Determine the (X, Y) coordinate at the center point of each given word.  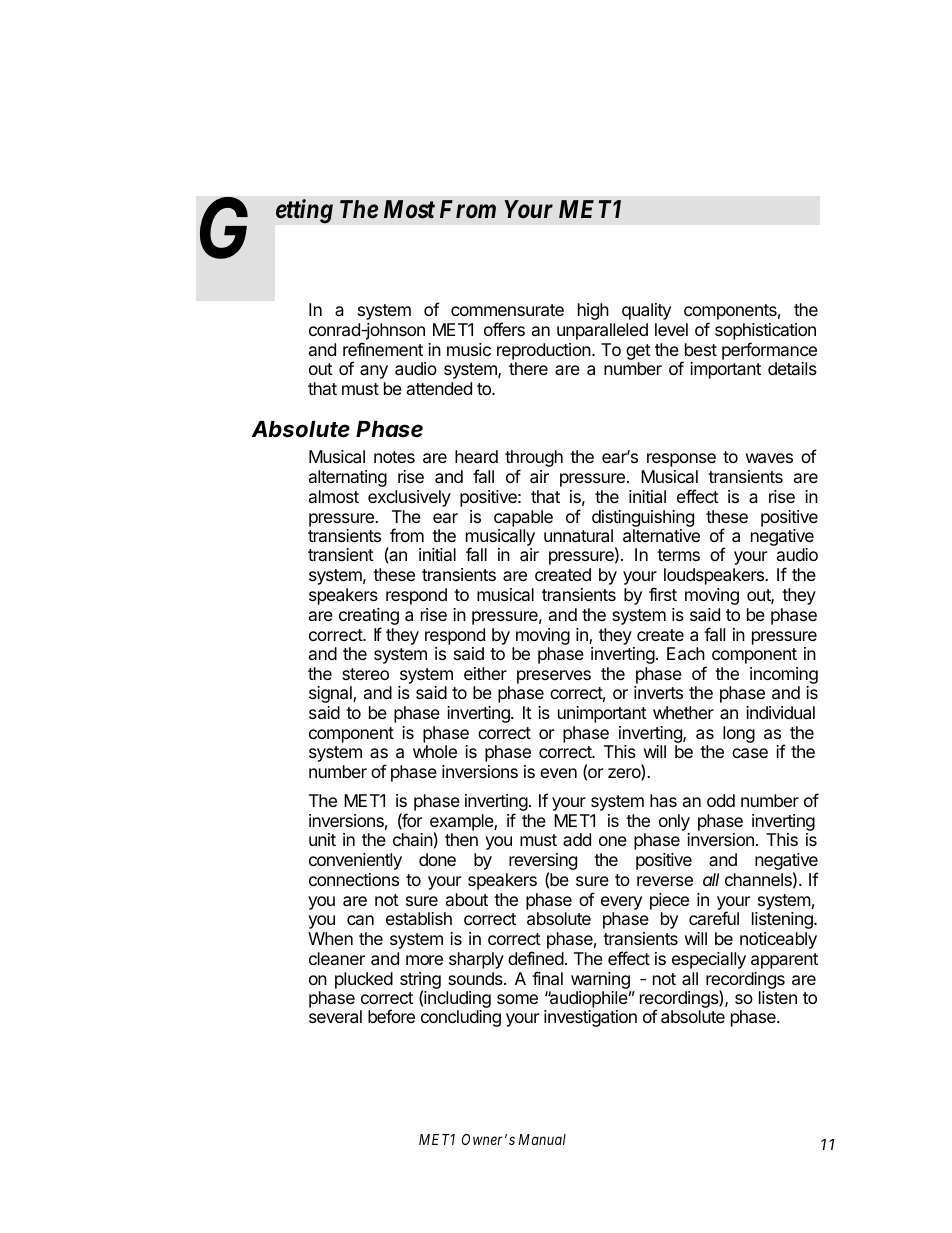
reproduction (545, 351)
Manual (542, 1139)
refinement (383, 349)
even (558, 773)
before (391, 1016)
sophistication (765, 331)
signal (331, 694)
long (739, 734)
